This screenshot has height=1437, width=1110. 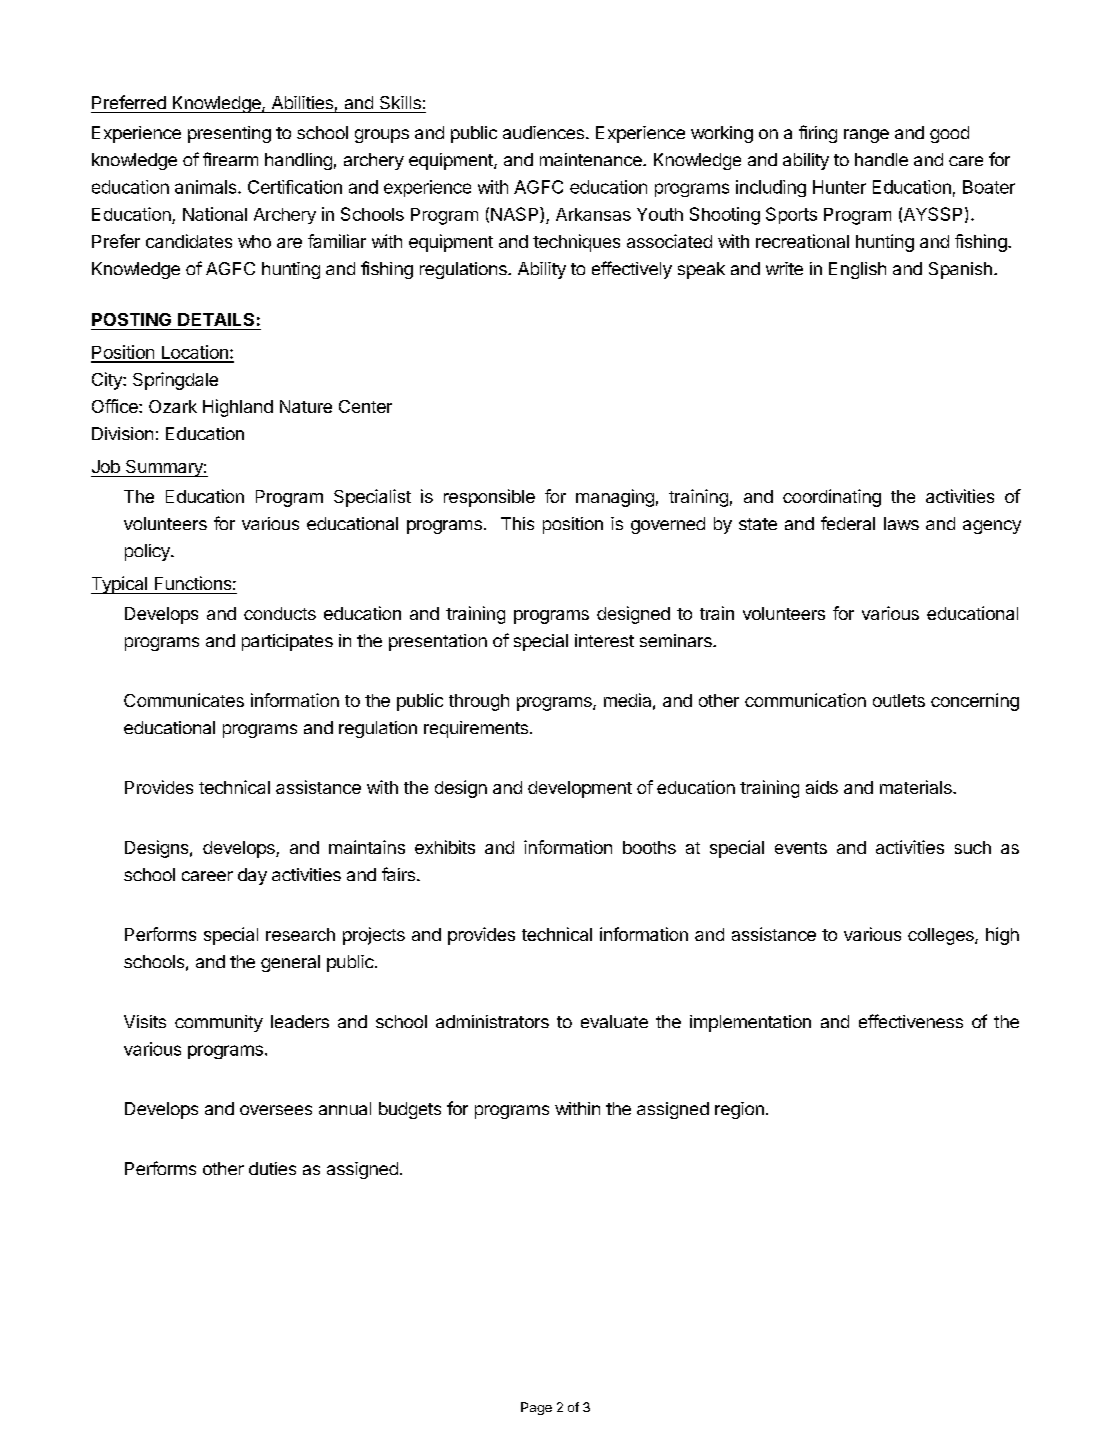 What do you see at coordinates (492, 1021) in the screenshot?
I see `administrators` at bounding box center [492, 1021].
